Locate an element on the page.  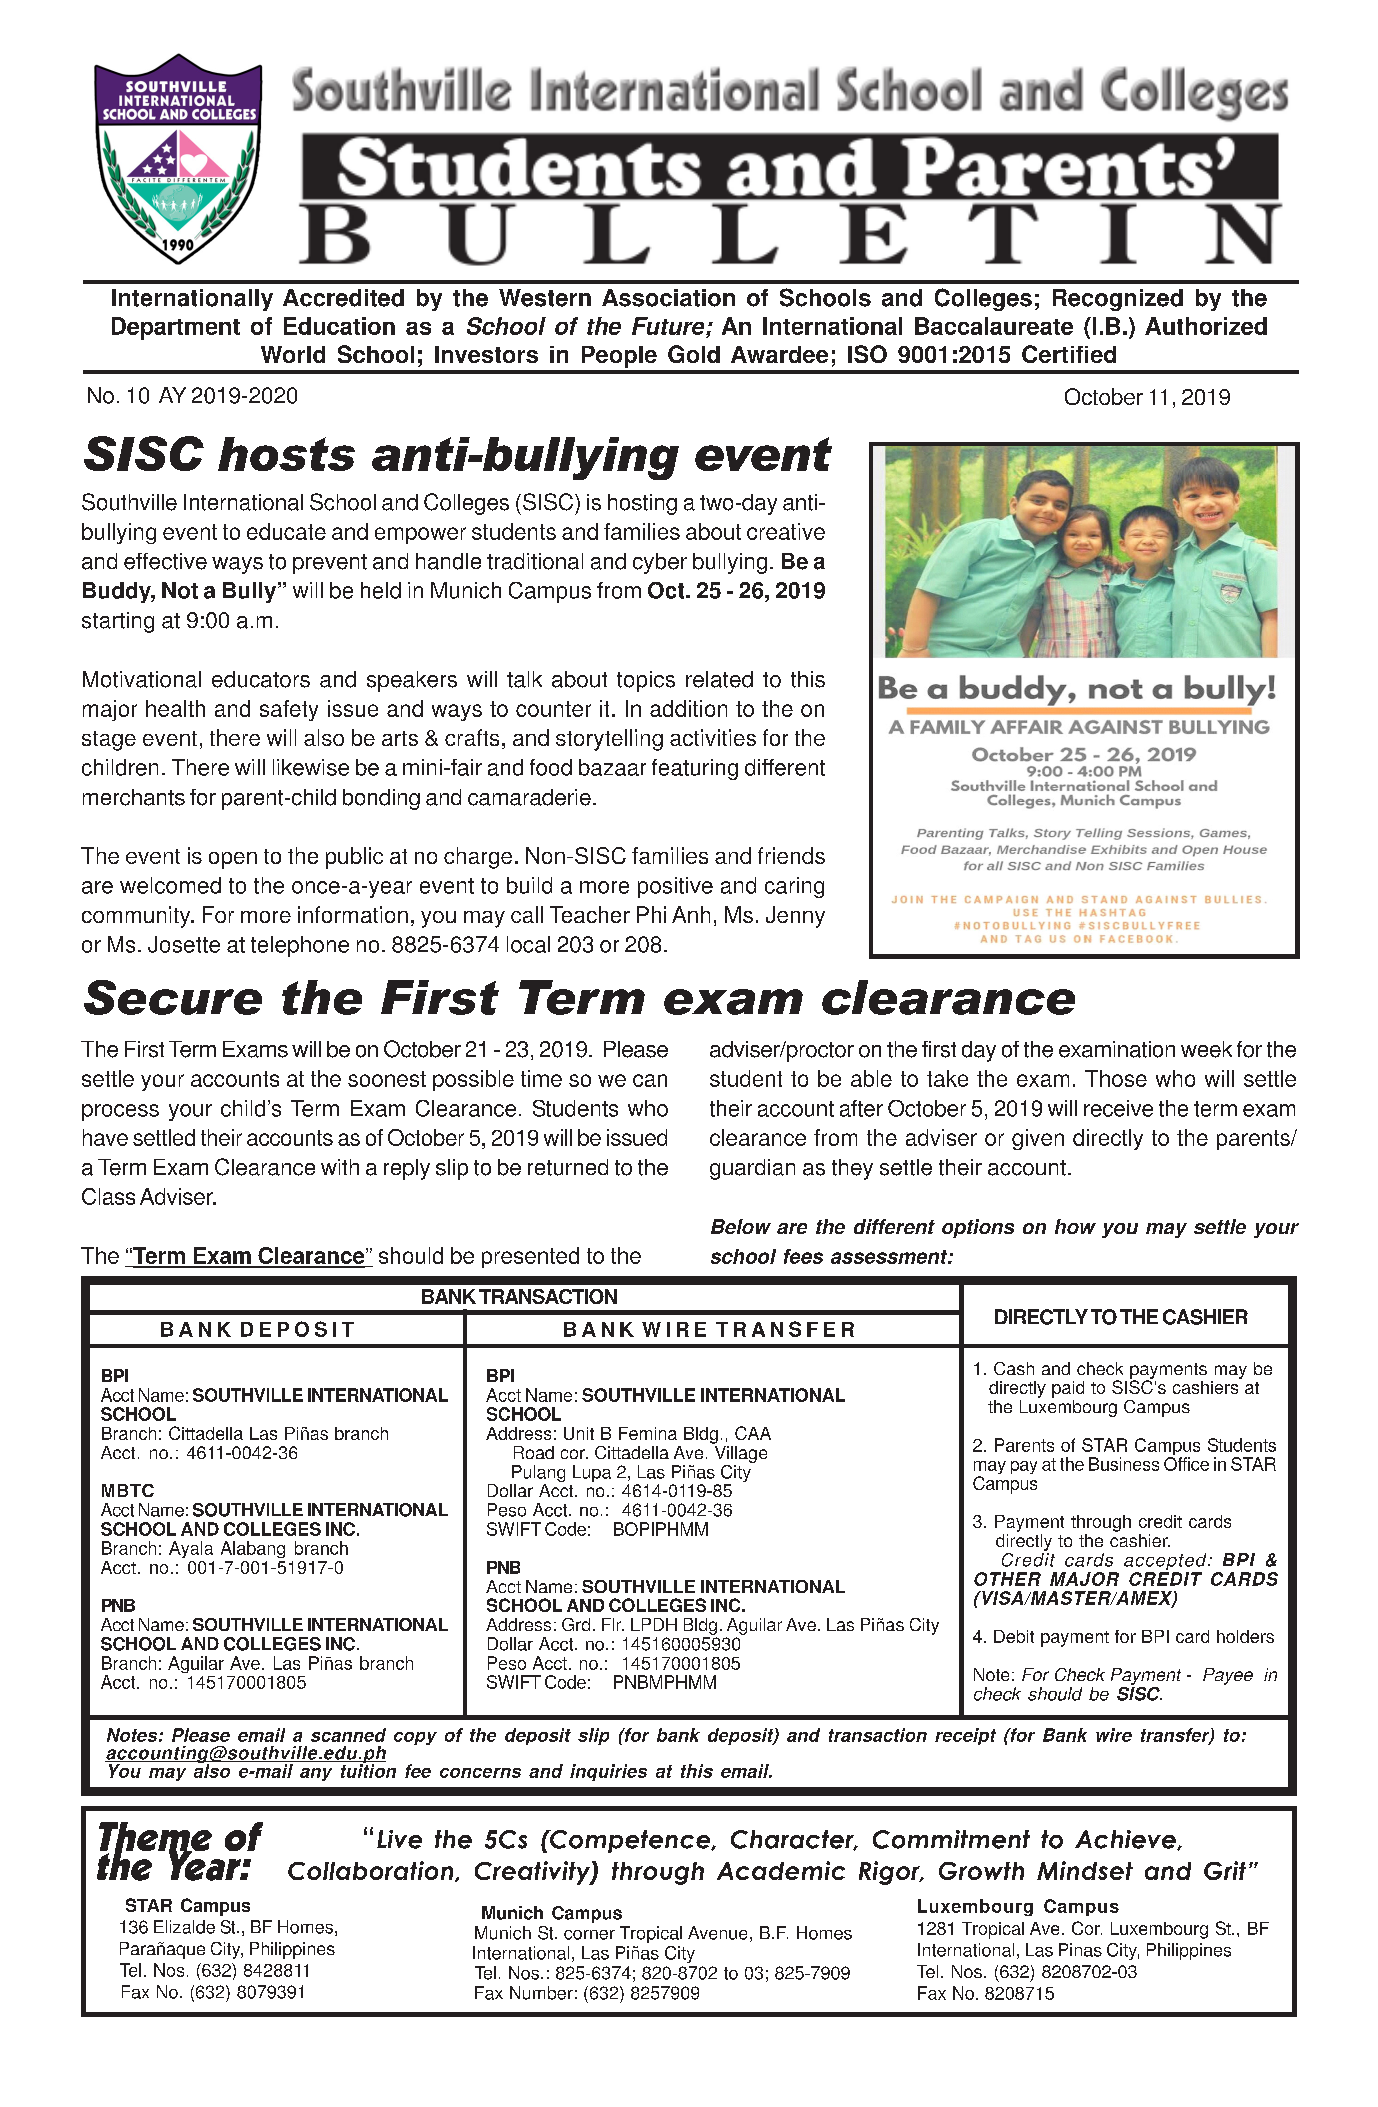
World is located at coordinates (293, 354).
